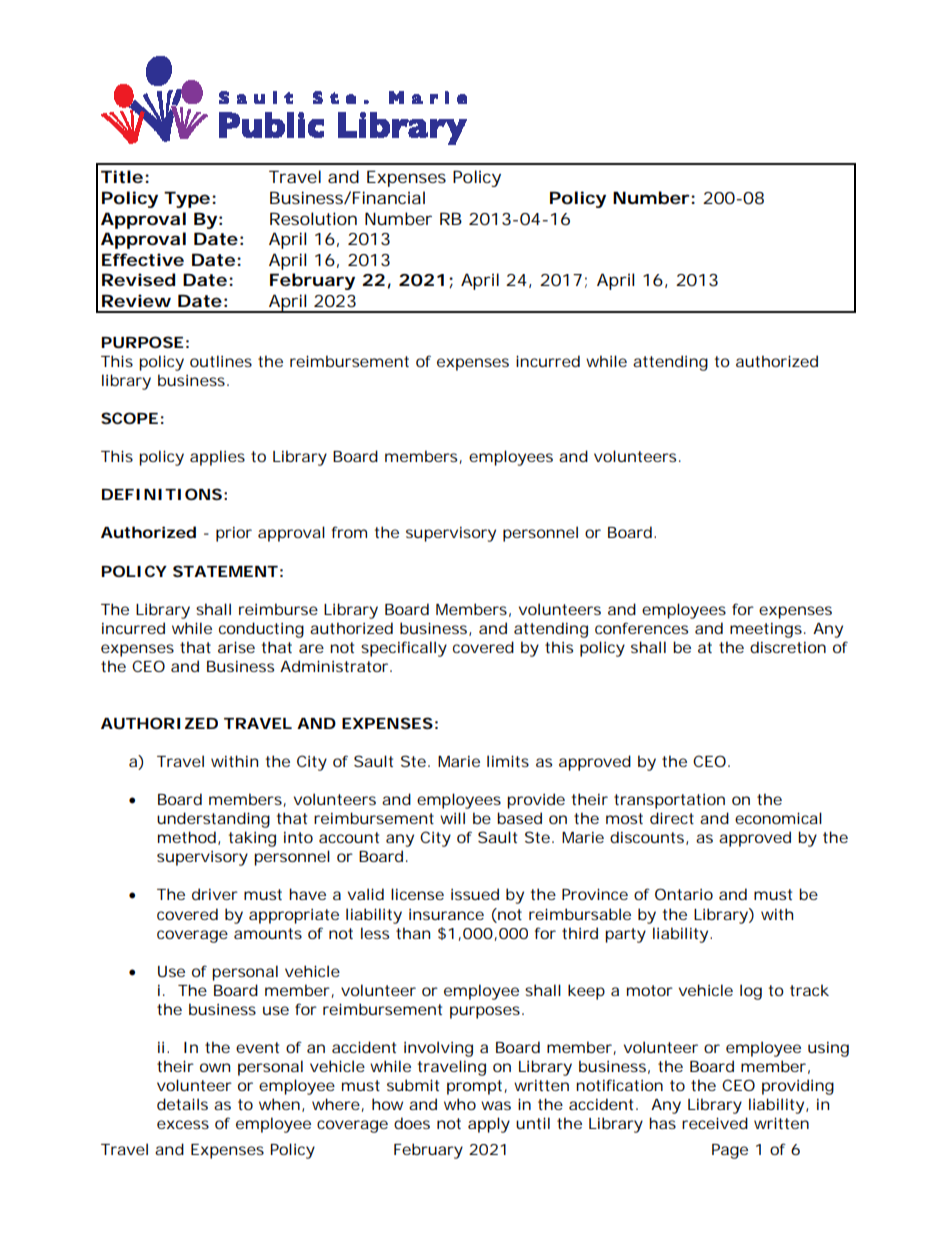 This screenshot has width=952, height=1233. What do you see at coordinates (236, 647) in the screenshot?
I see `arise` at bounding box center [236, 647].
